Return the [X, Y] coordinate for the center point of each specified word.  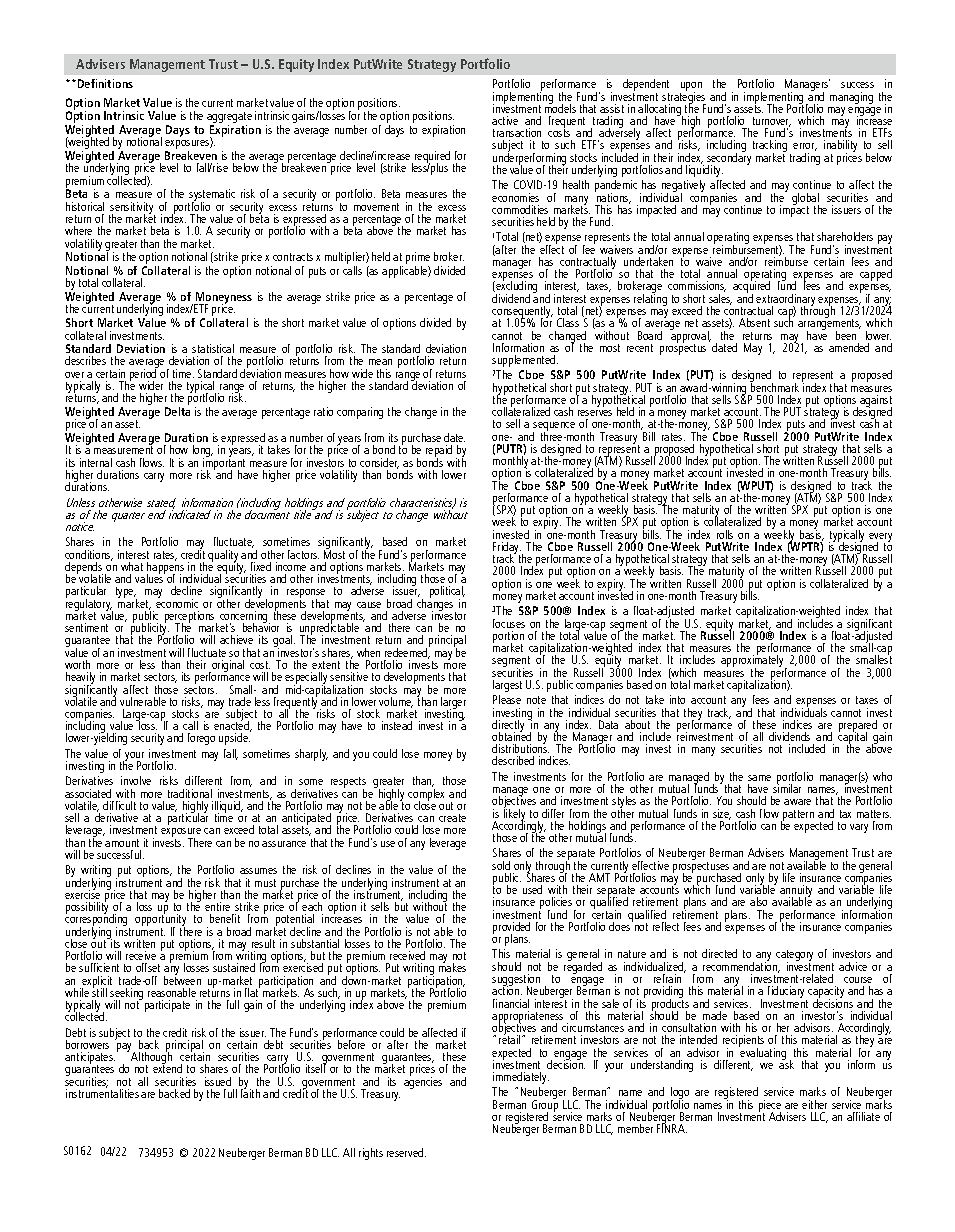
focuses [509, 623]
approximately [753, 661]
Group [545, 1106]
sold [501, 865]
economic [177, 602]
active [505, 120]
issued [218, 1081]
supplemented [525, 361]
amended [849, 347]
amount [122, 843]
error [805, 147]
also [758, 901]
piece [770, 1107]
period [144, 375]
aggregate [229, 119]
